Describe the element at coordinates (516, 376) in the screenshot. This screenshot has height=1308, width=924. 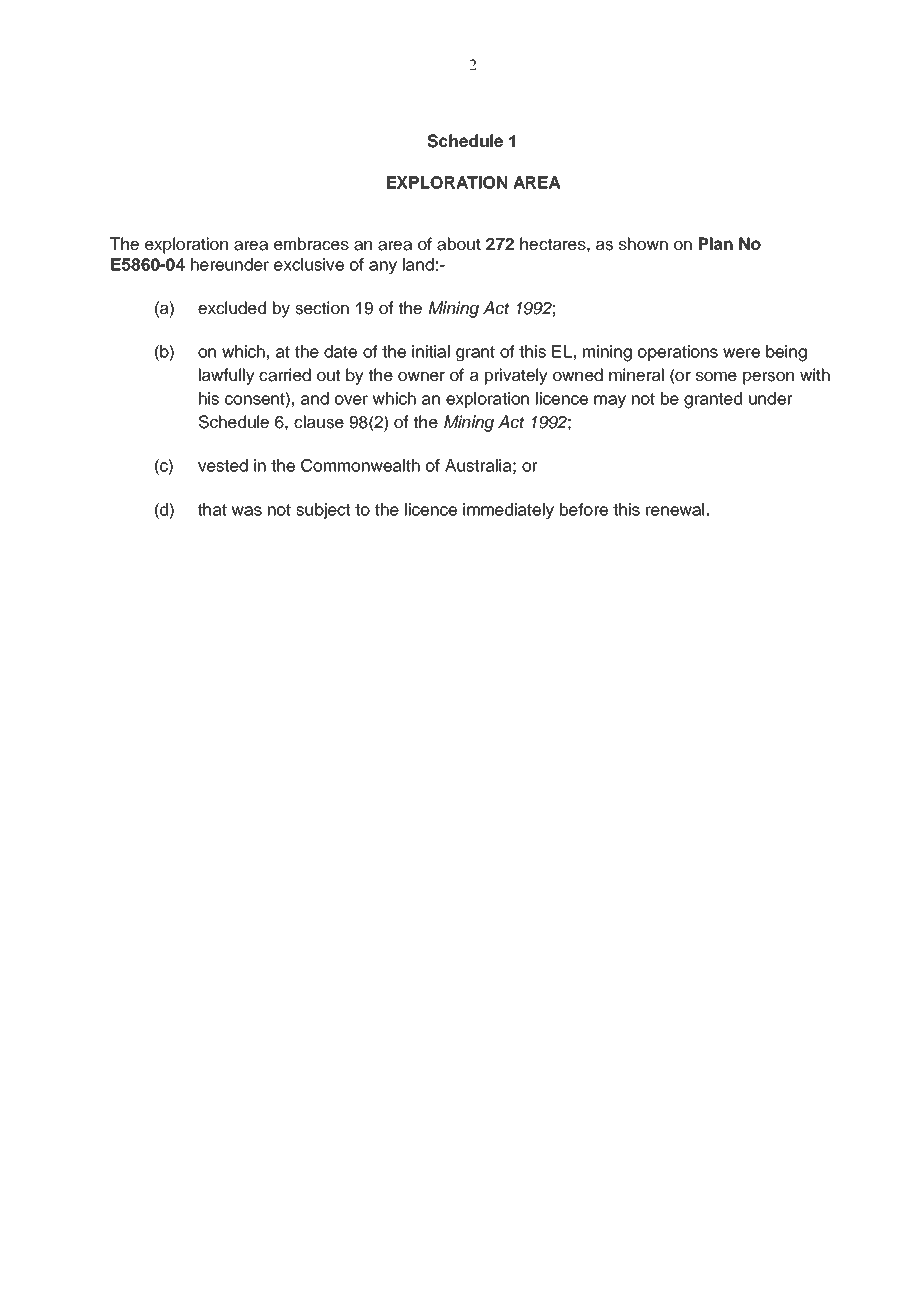
I see `privately` at that location.
